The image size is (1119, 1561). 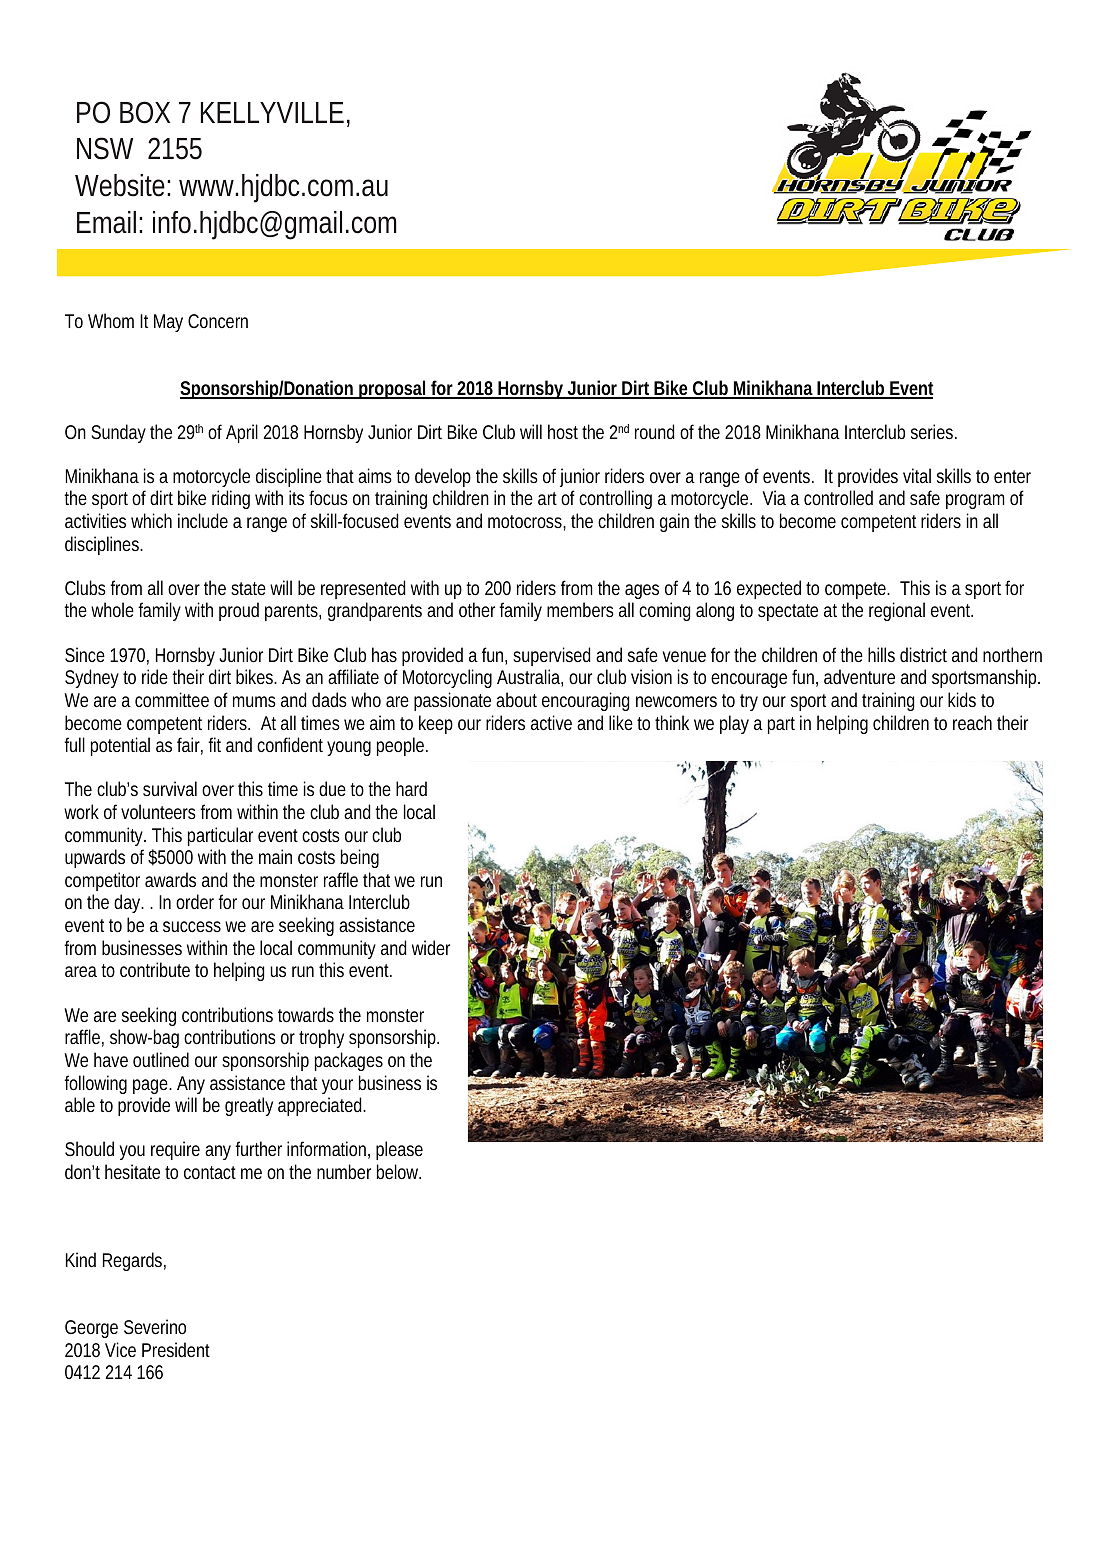 What do you see at coordinates (392, 389) in the page?
I see `proposal` at bounding box center [392, 389].
